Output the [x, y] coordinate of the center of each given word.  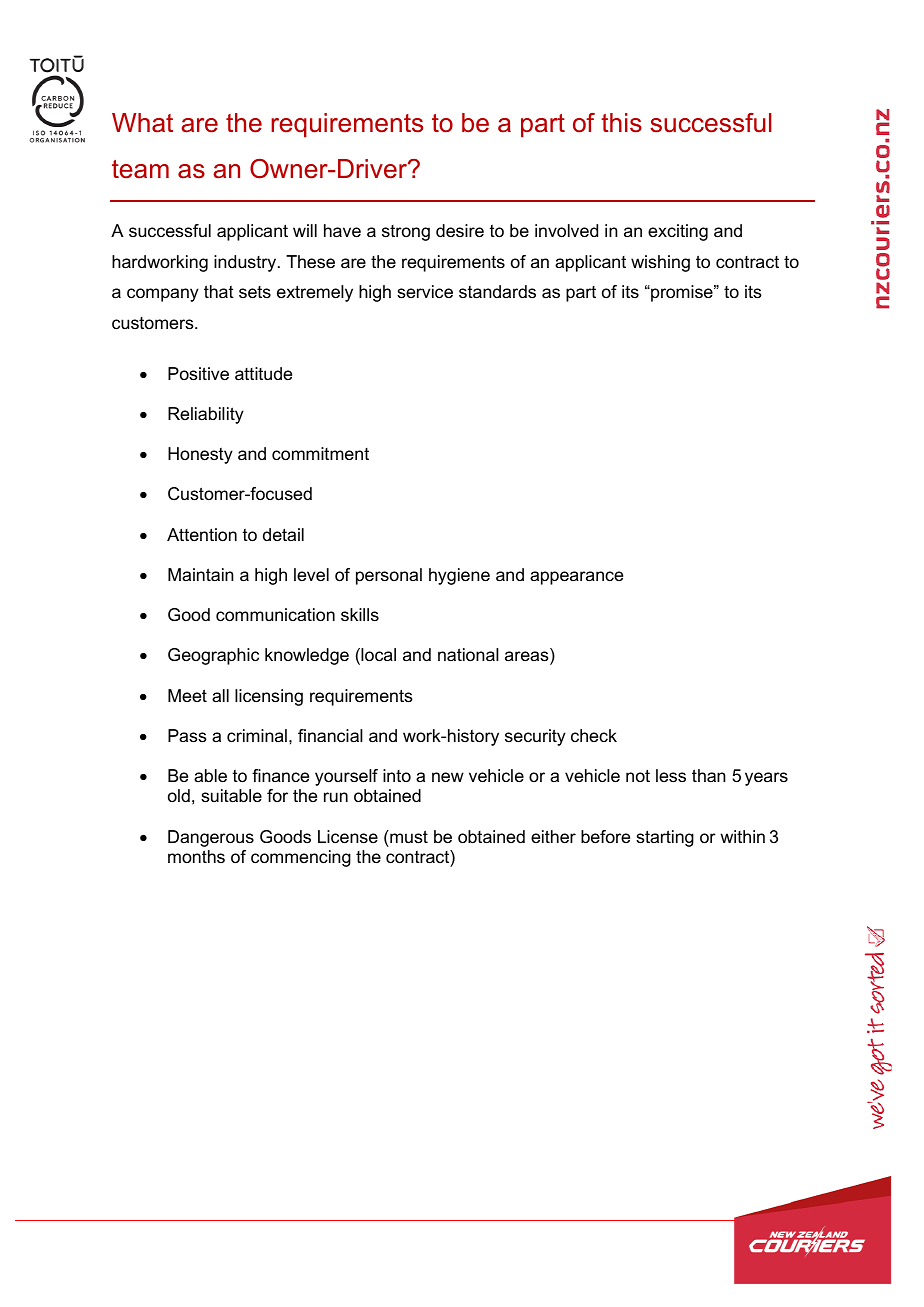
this [621, 123]
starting [665, 838]
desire [460, 231]
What [142, 123]
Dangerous [211, 838]
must [408, 837]
